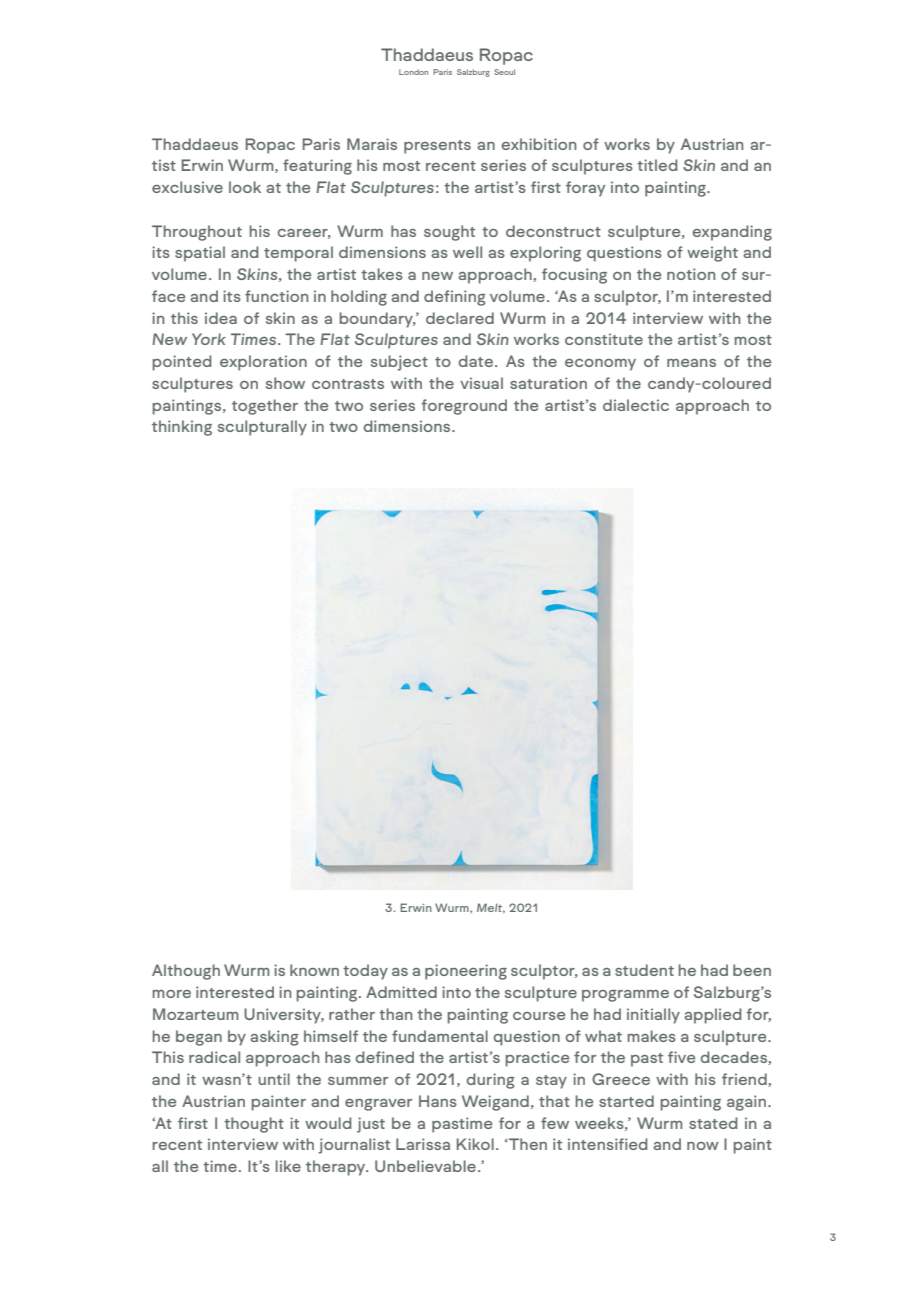 The image size is (924, 1308). I want to click on thought, so click(254, 1125).
